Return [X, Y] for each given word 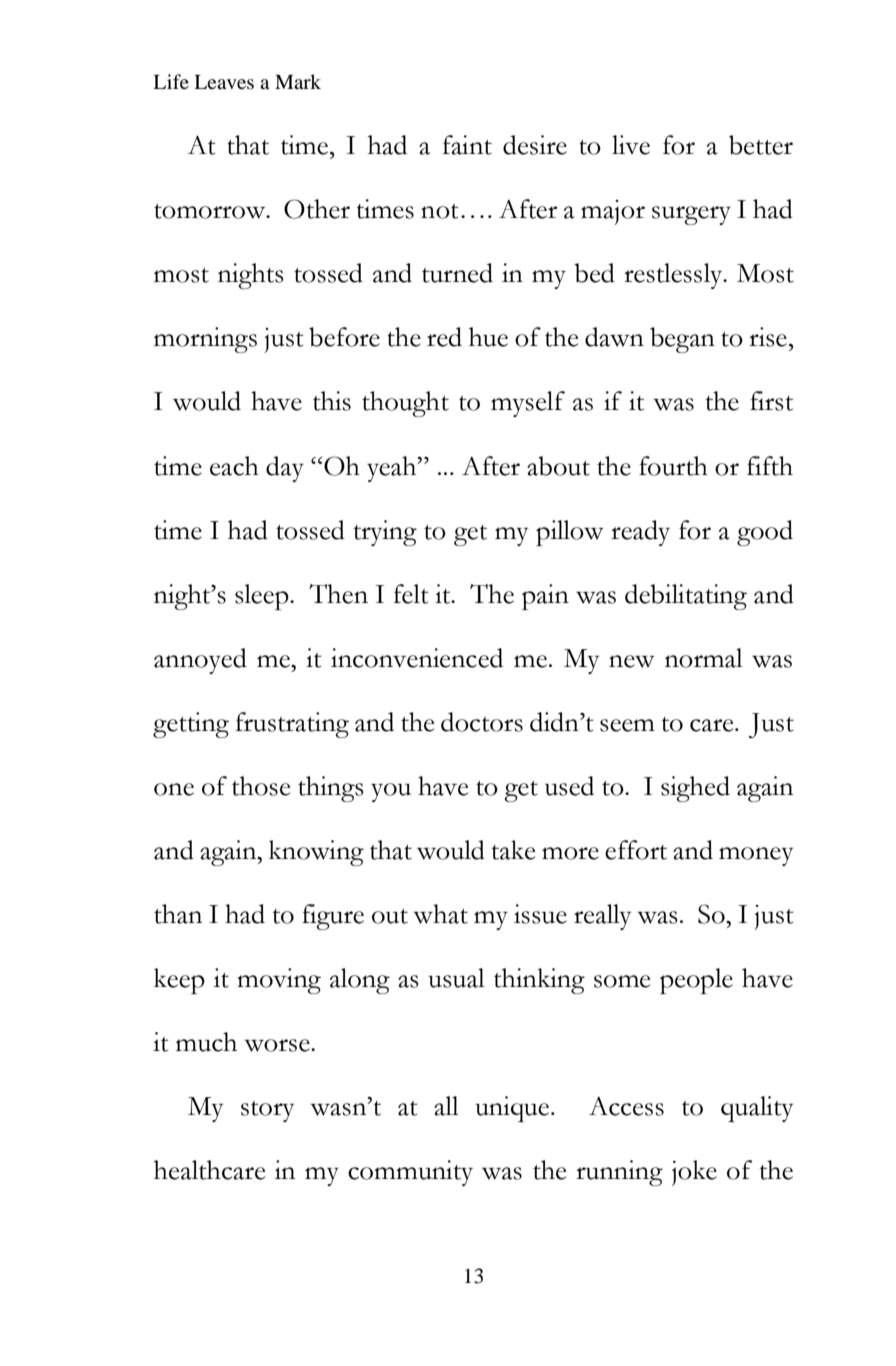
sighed [695, 789]
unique [513, 1109]
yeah [393, 469]
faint [467, 145]
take [513, 850]
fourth [673, 466]
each [234, 466]
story [268, 1111]
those [261, 786]
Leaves [224, 82]
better [761, 145]
